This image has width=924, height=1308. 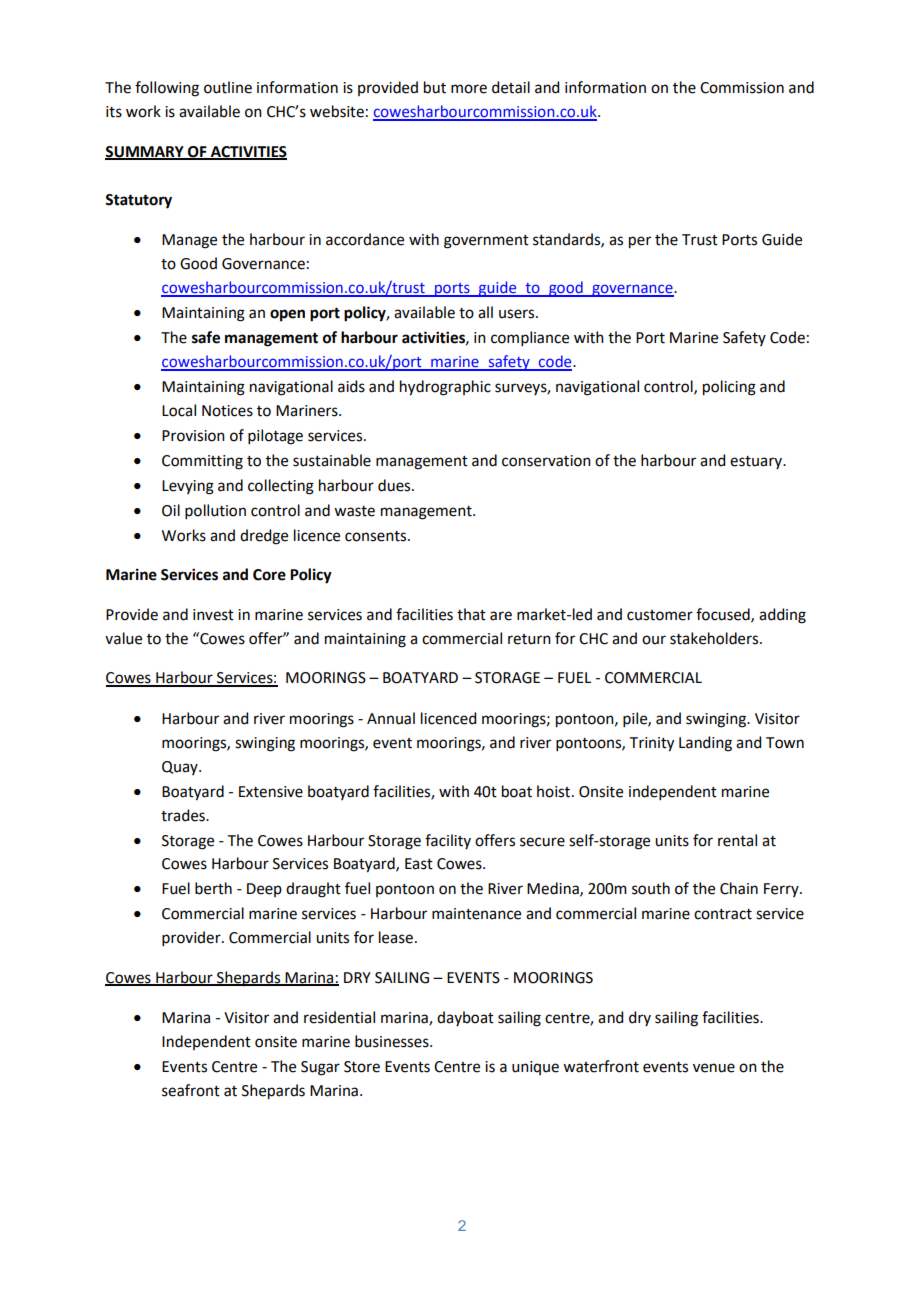 What do you see at coordinates (485, 312) in the image?
I see `all` at bounding box center [485, 312].
